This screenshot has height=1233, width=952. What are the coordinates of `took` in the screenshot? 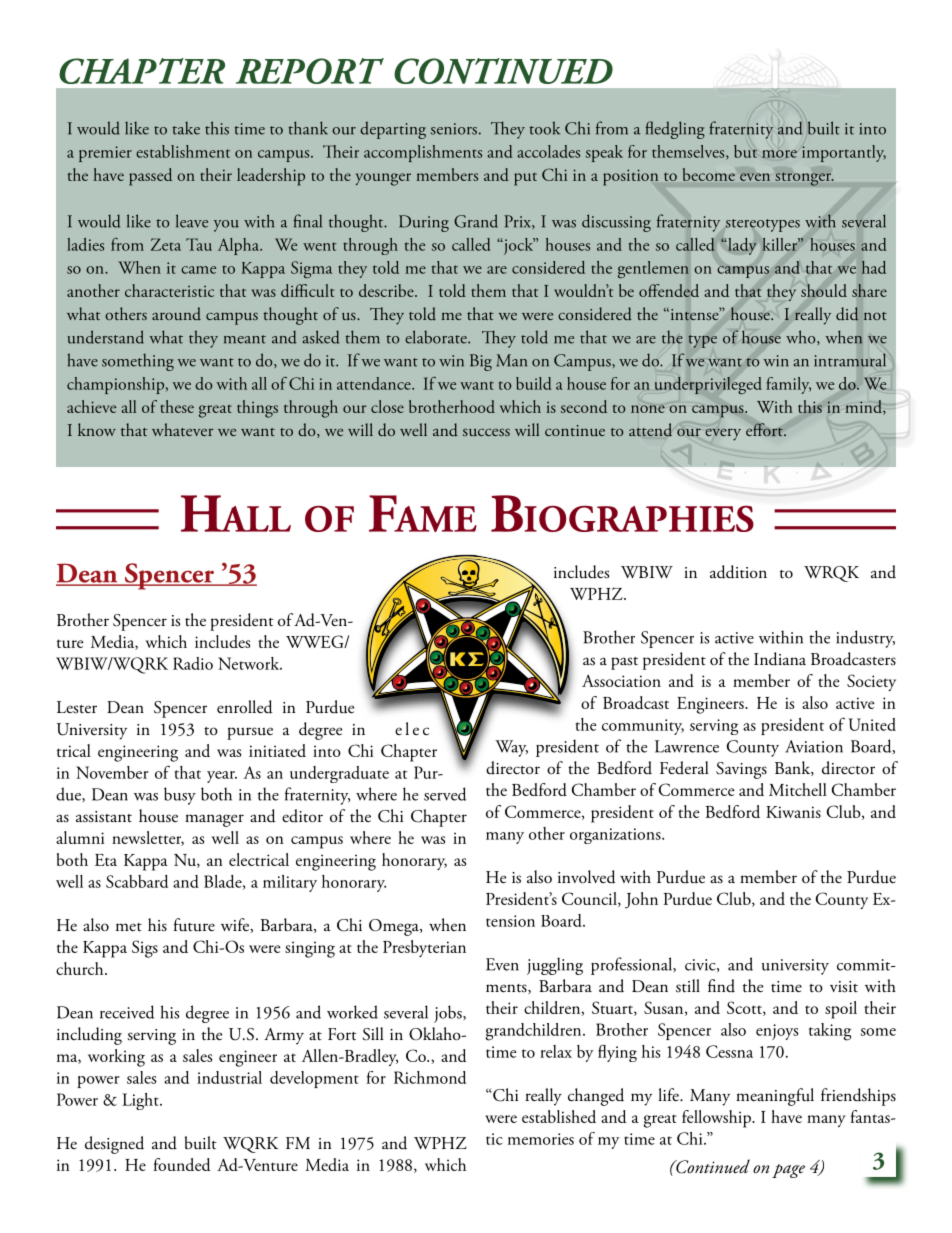 It's located at (544, 128).
